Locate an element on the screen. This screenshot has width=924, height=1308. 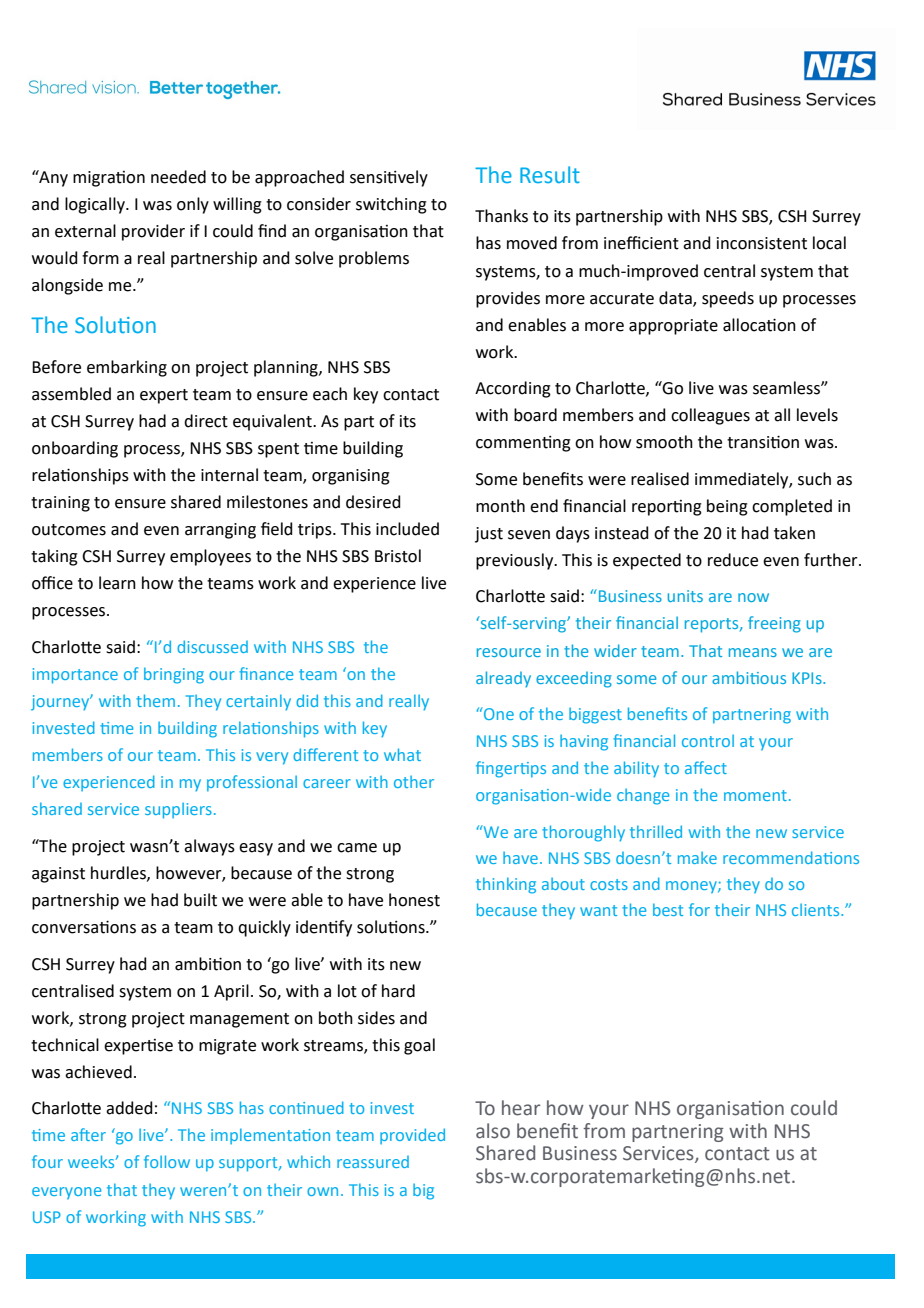
hear is located at coordinates (521, 1108).
